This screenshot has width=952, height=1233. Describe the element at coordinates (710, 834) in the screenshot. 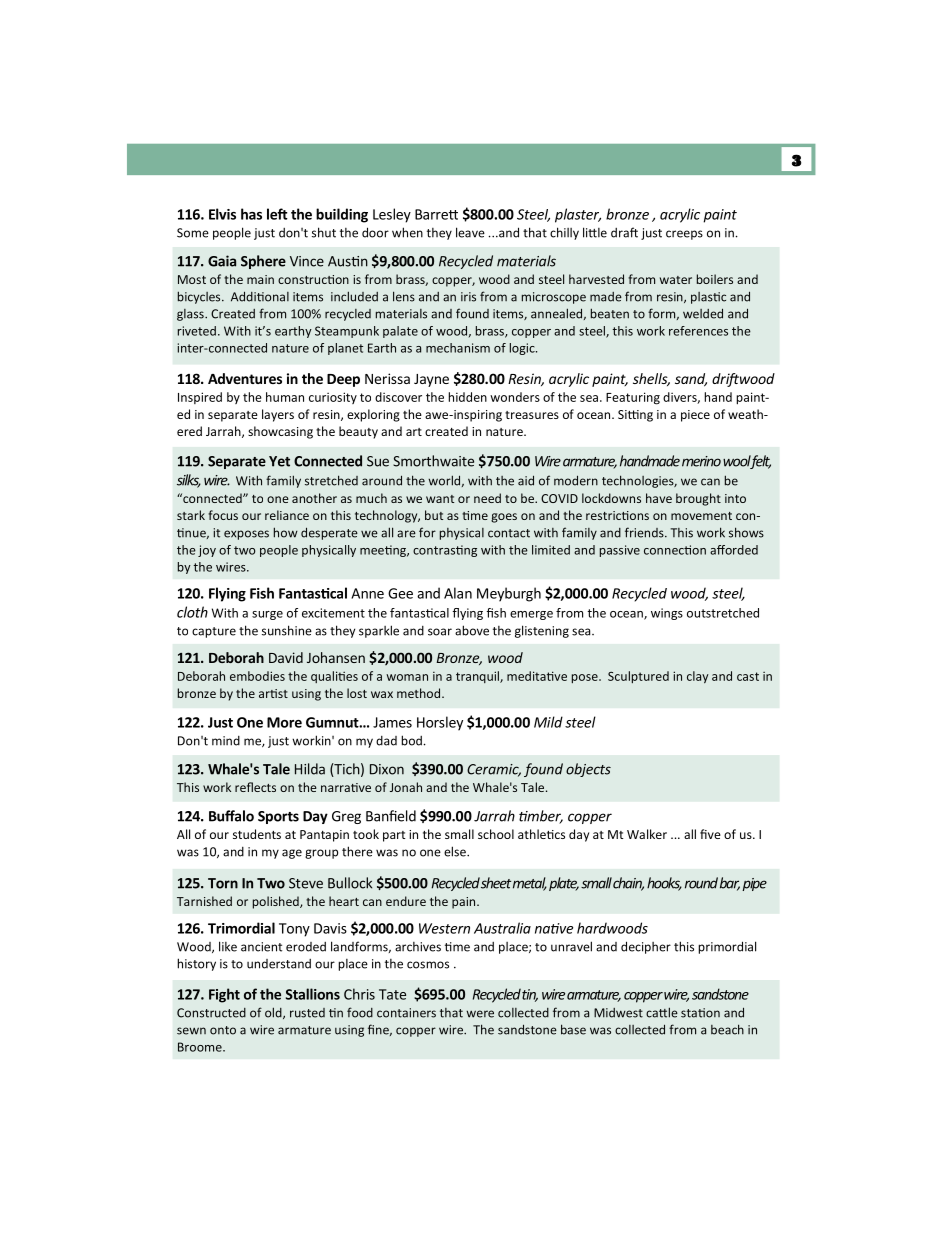

I see `five` at that location.
